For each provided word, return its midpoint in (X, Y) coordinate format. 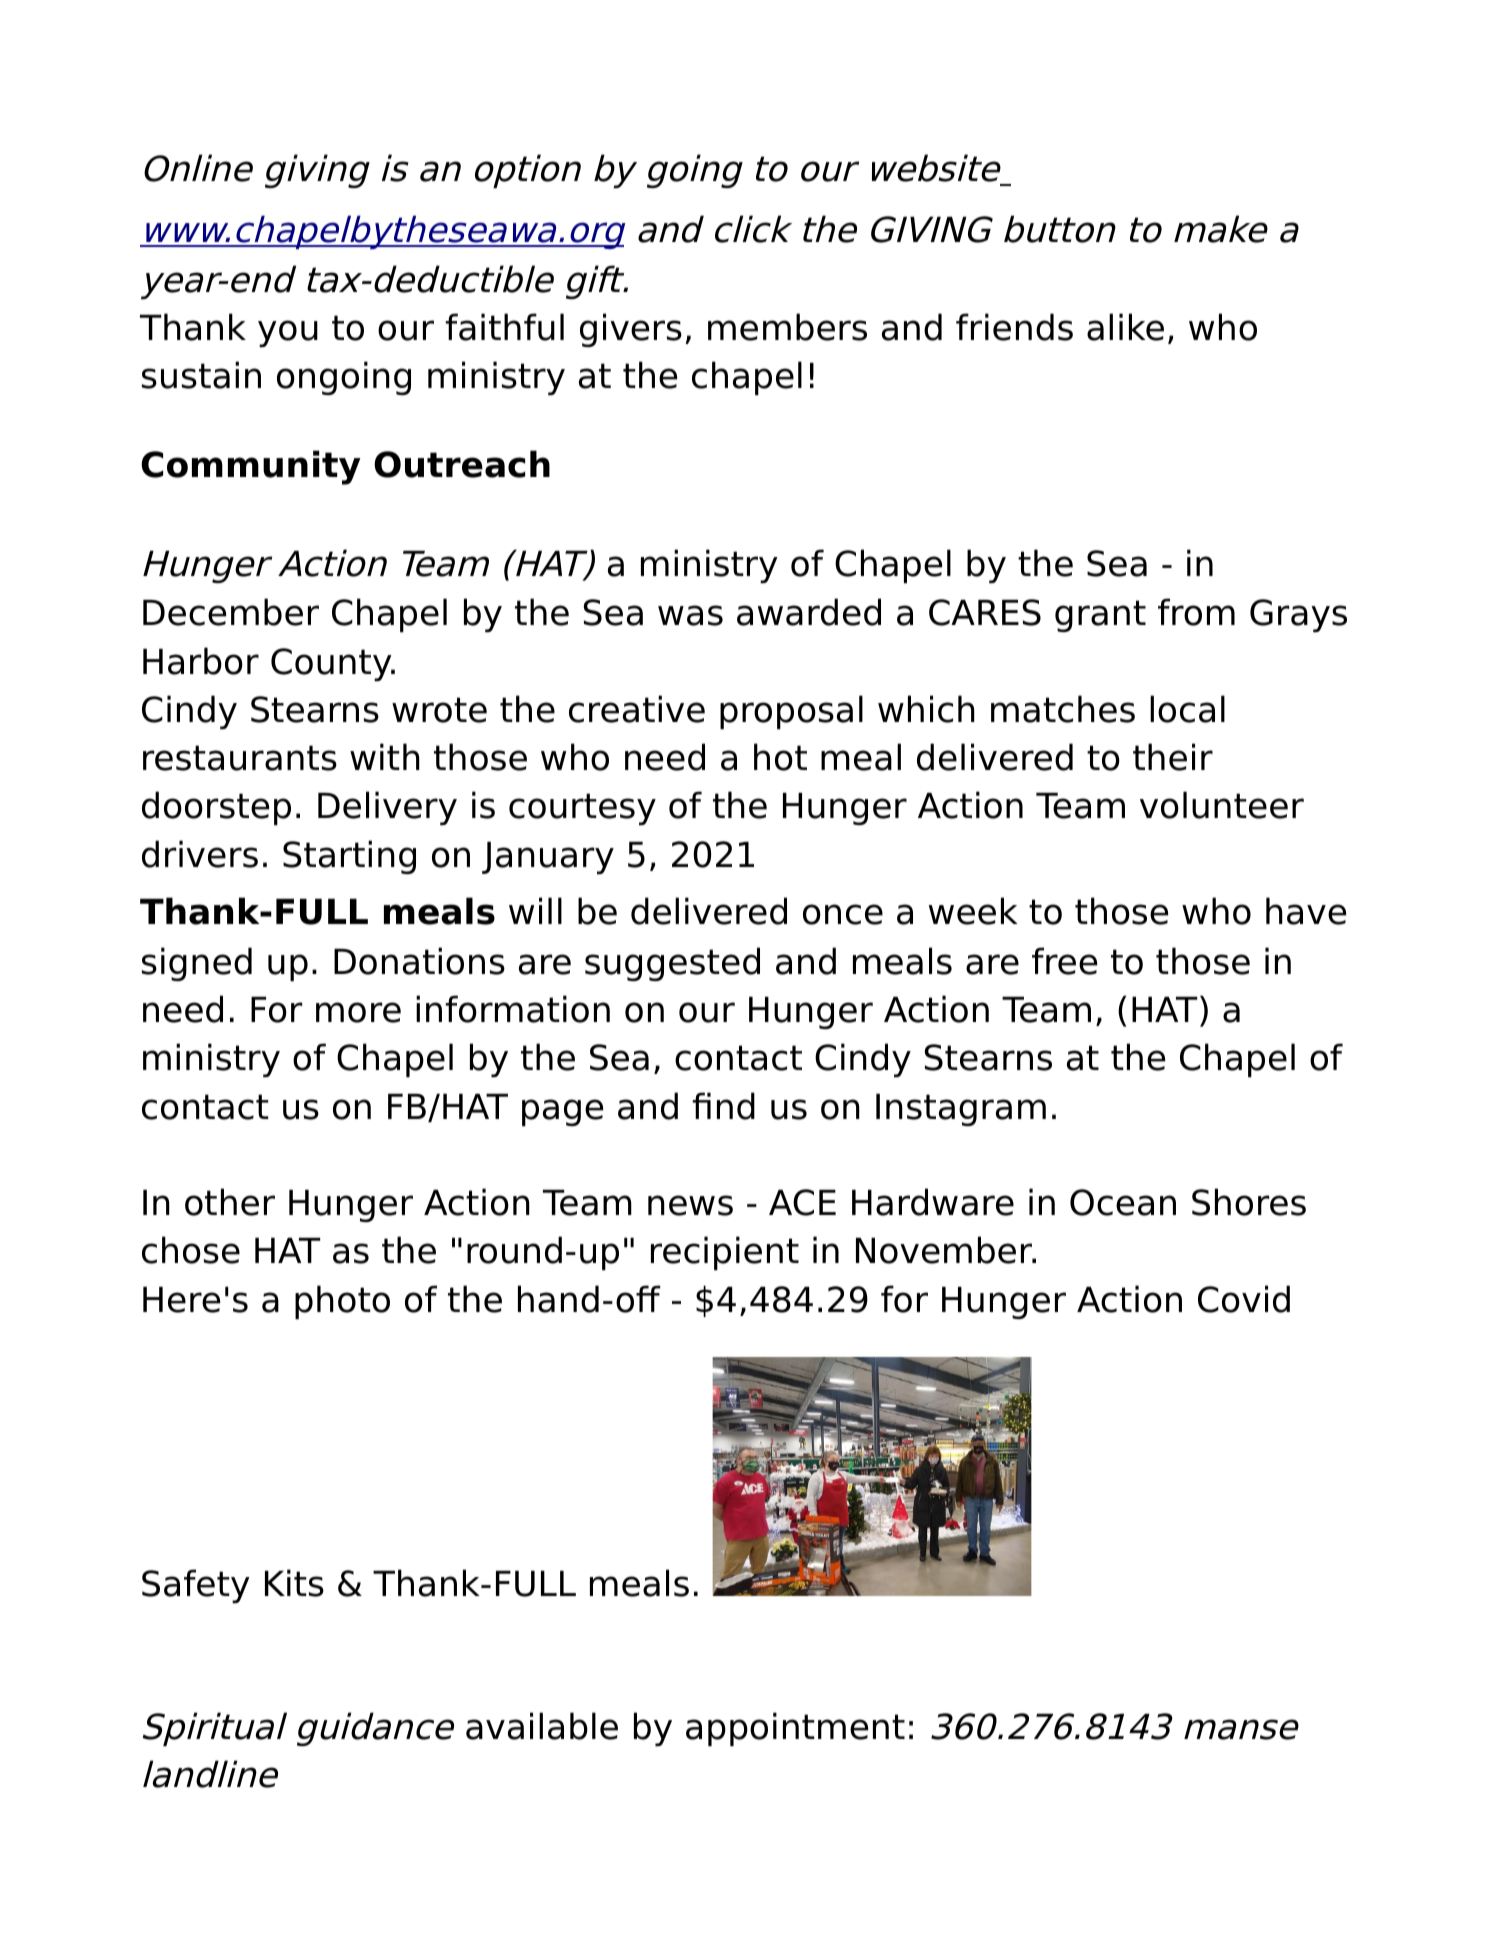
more (358, 1012)
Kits (294, 1583)
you (288, 333)
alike (1125, 327)
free (1064, 961)
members (787, 327)
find (723, 1106)
